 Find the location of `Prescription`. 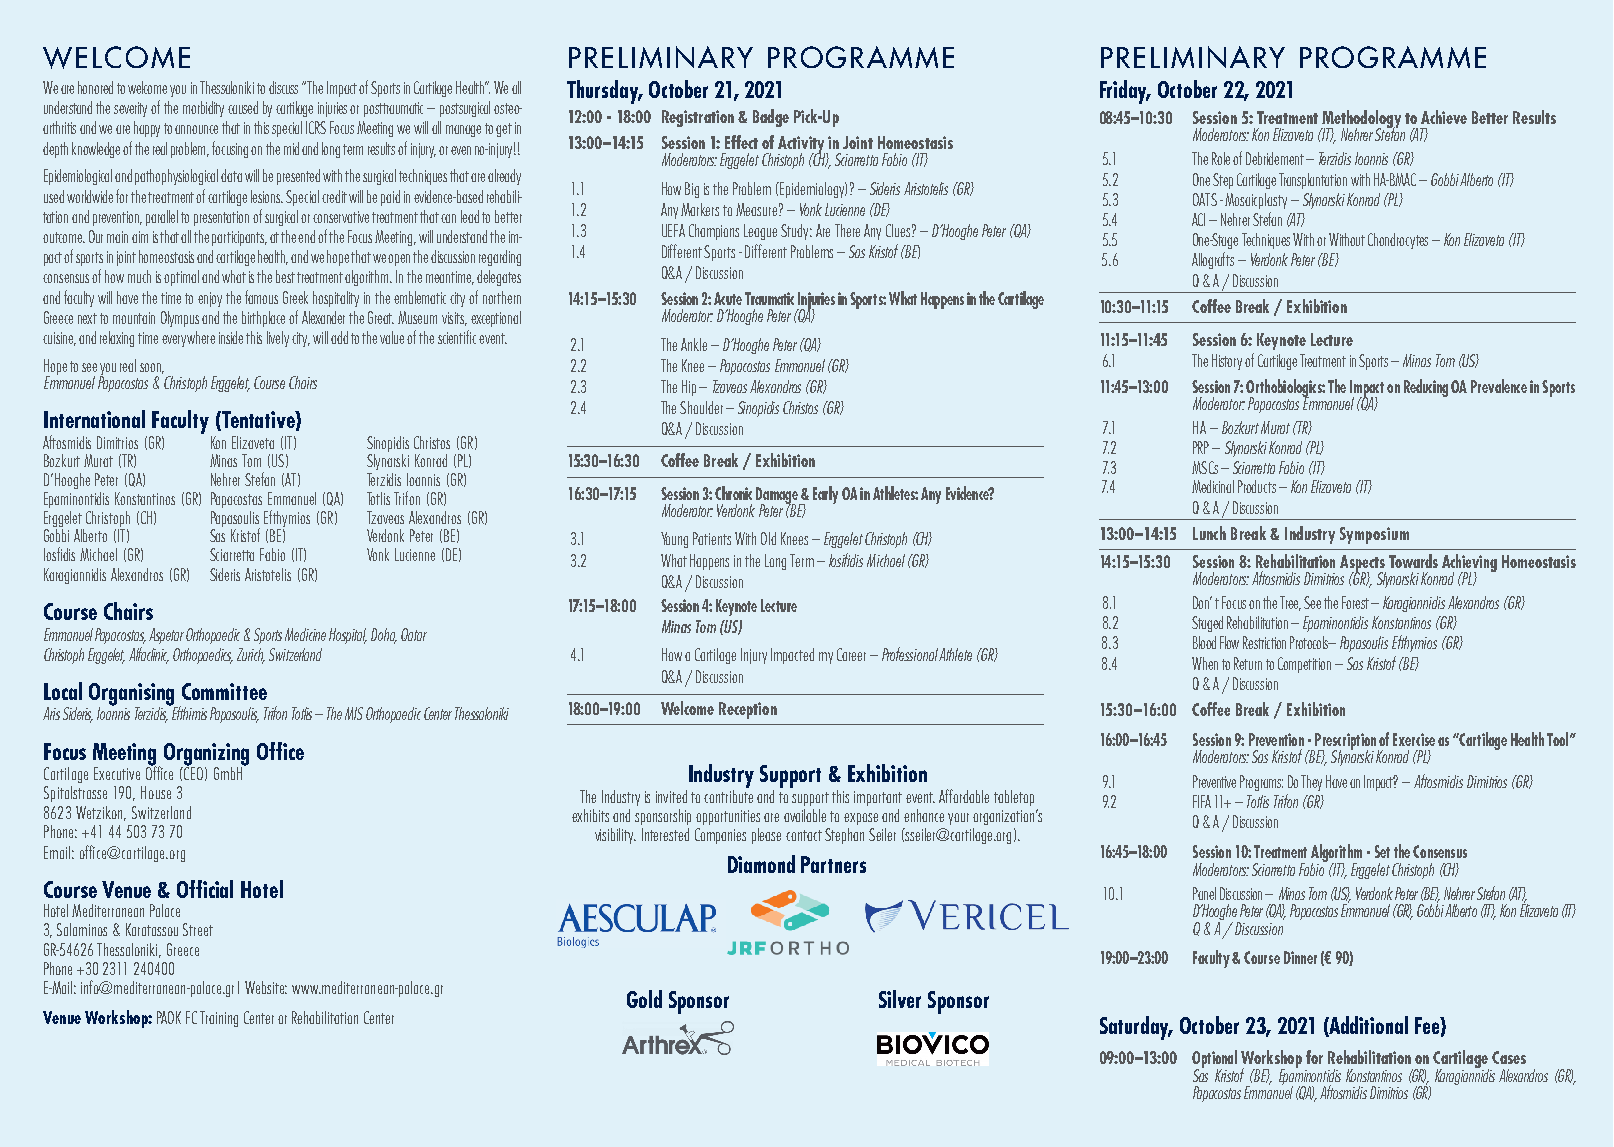

Prescription is located at coordinates (1344, 743).
